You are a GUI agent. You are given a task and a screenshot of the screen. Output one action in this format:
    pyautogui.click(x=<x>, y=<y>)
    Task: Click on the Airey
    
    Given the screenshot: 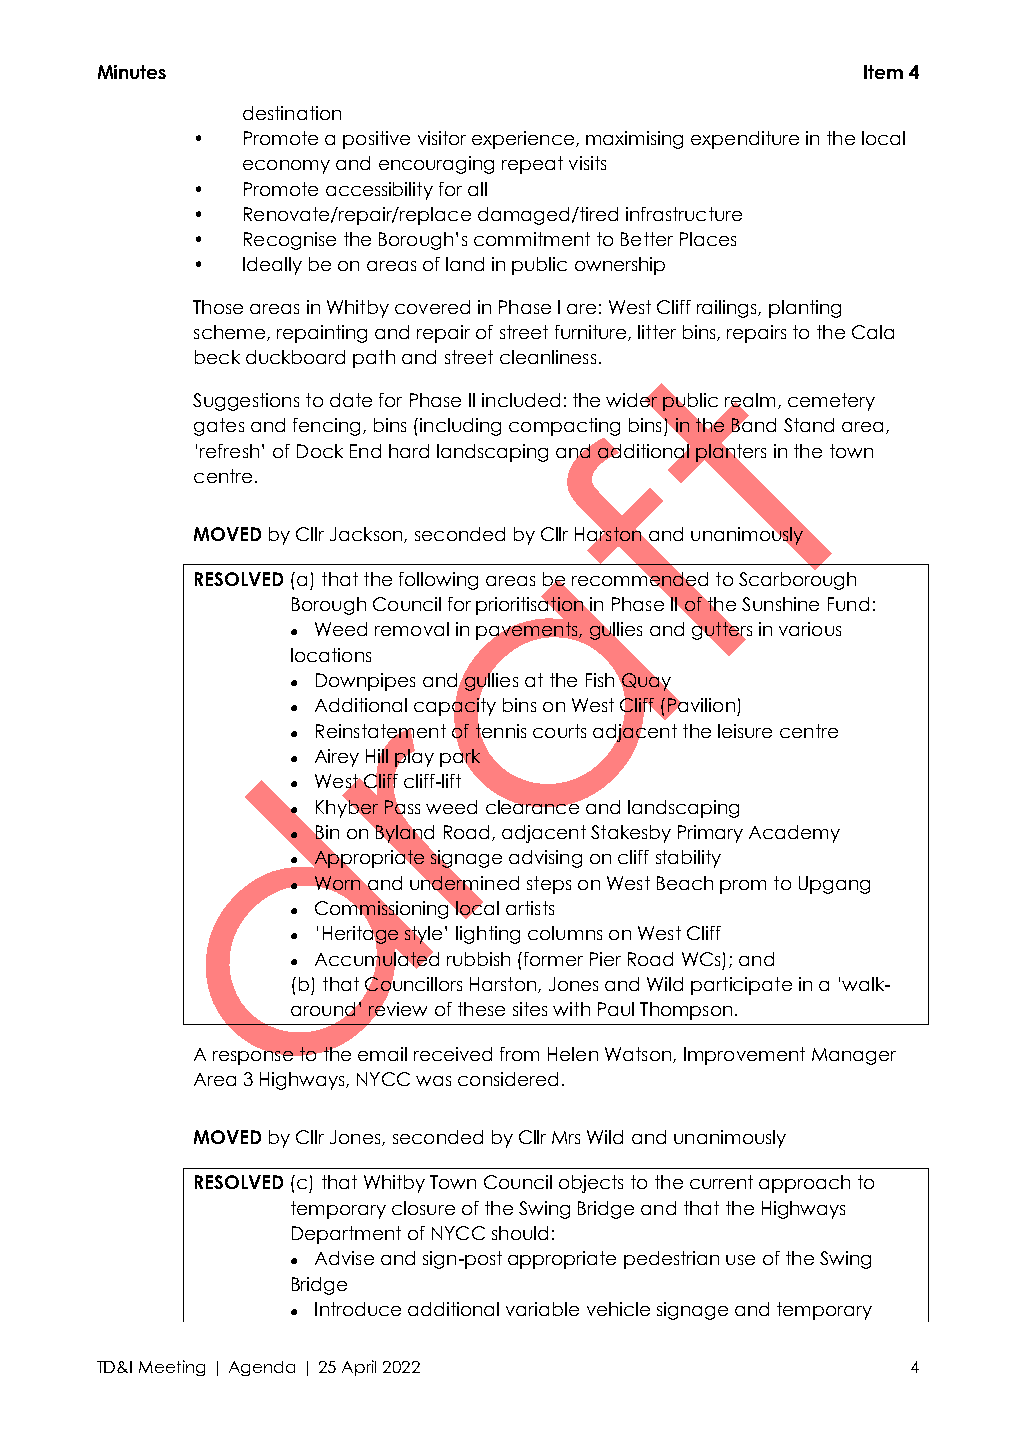 What is the action you would take?
    pyautogui.click(x=337, y=758)
